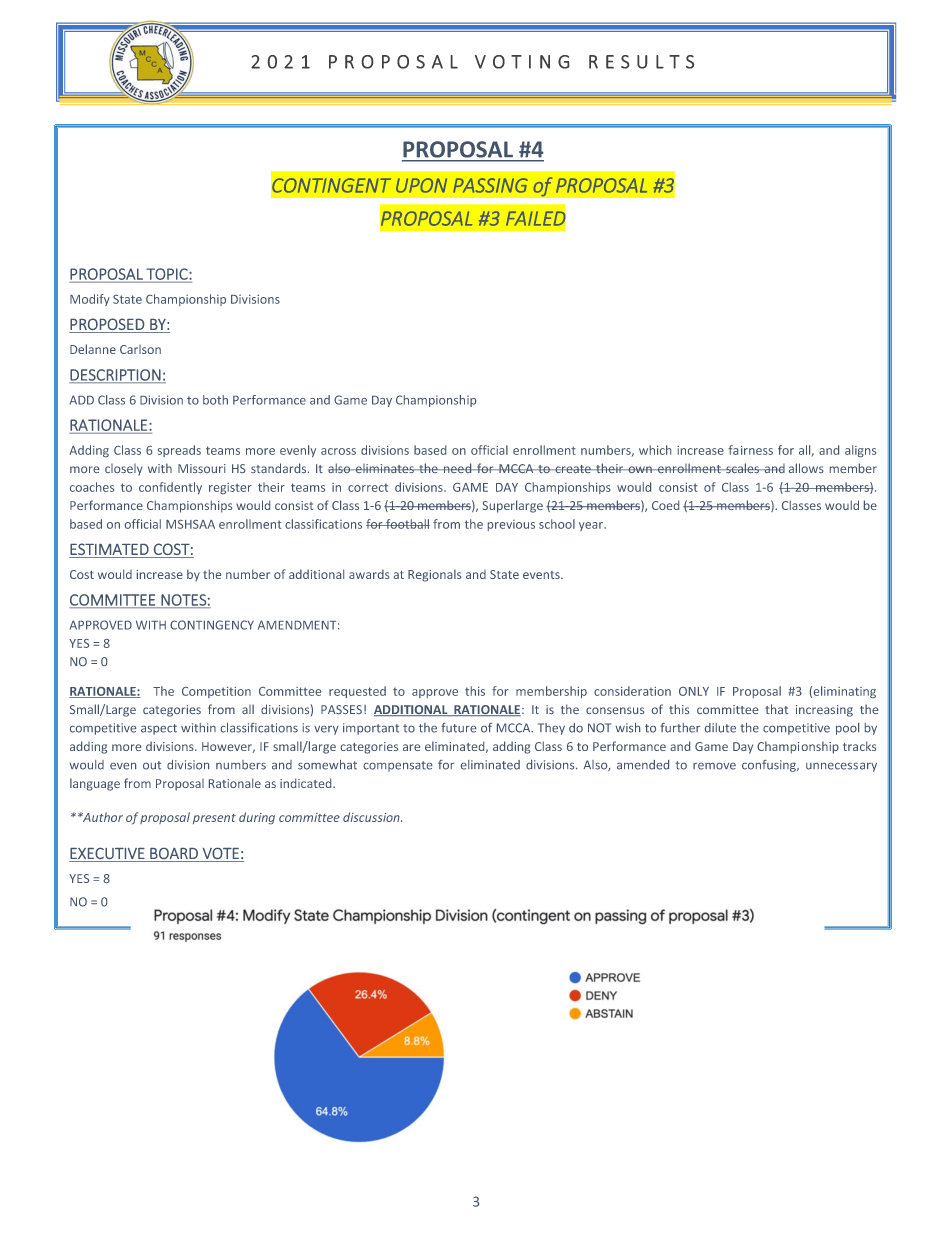 The width and height of the document is (952, 1233). I want to click on need, so click(458, 468).
